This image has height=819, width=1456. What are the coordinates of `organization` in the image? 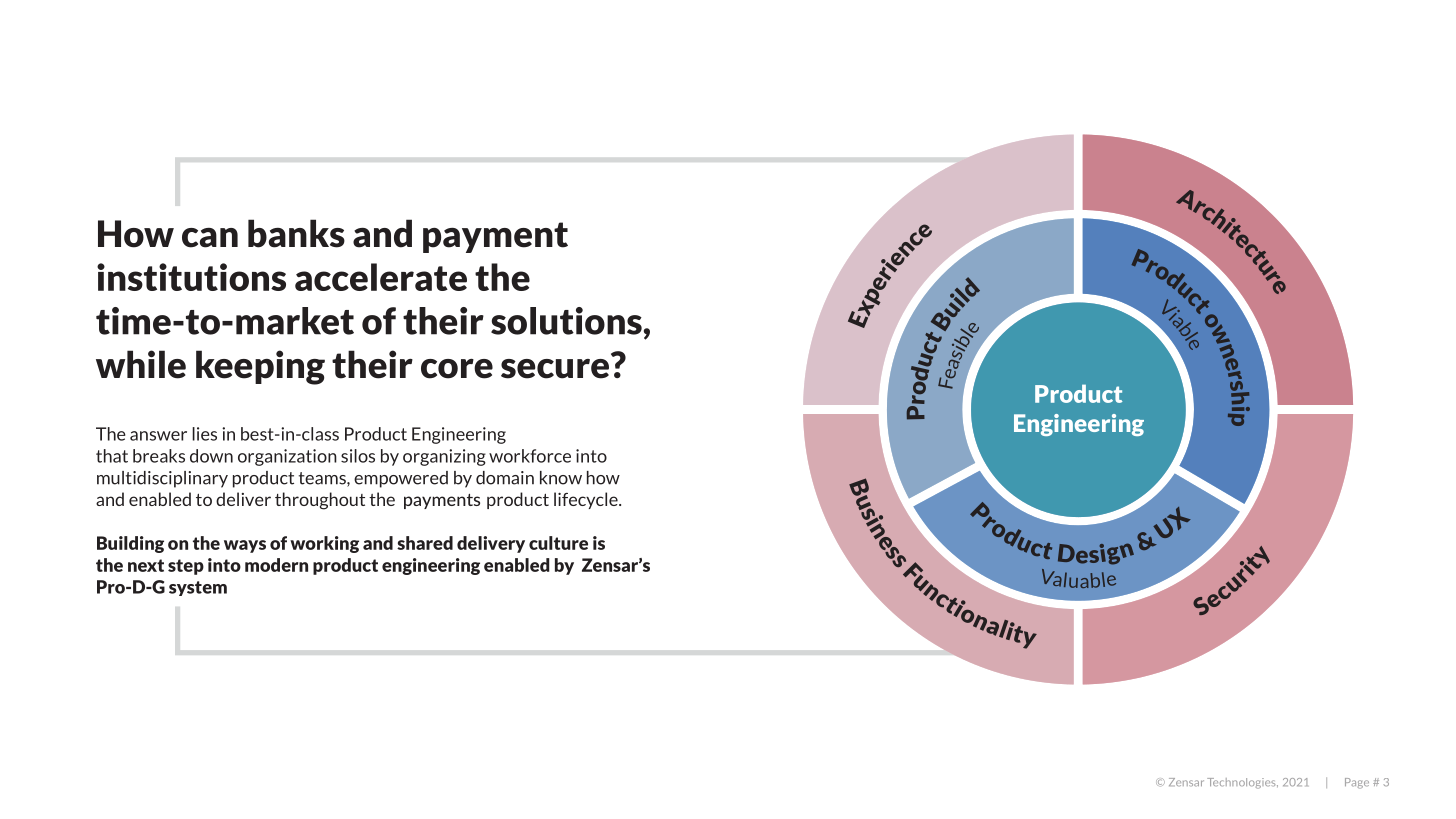 It's located at (287, 457).
